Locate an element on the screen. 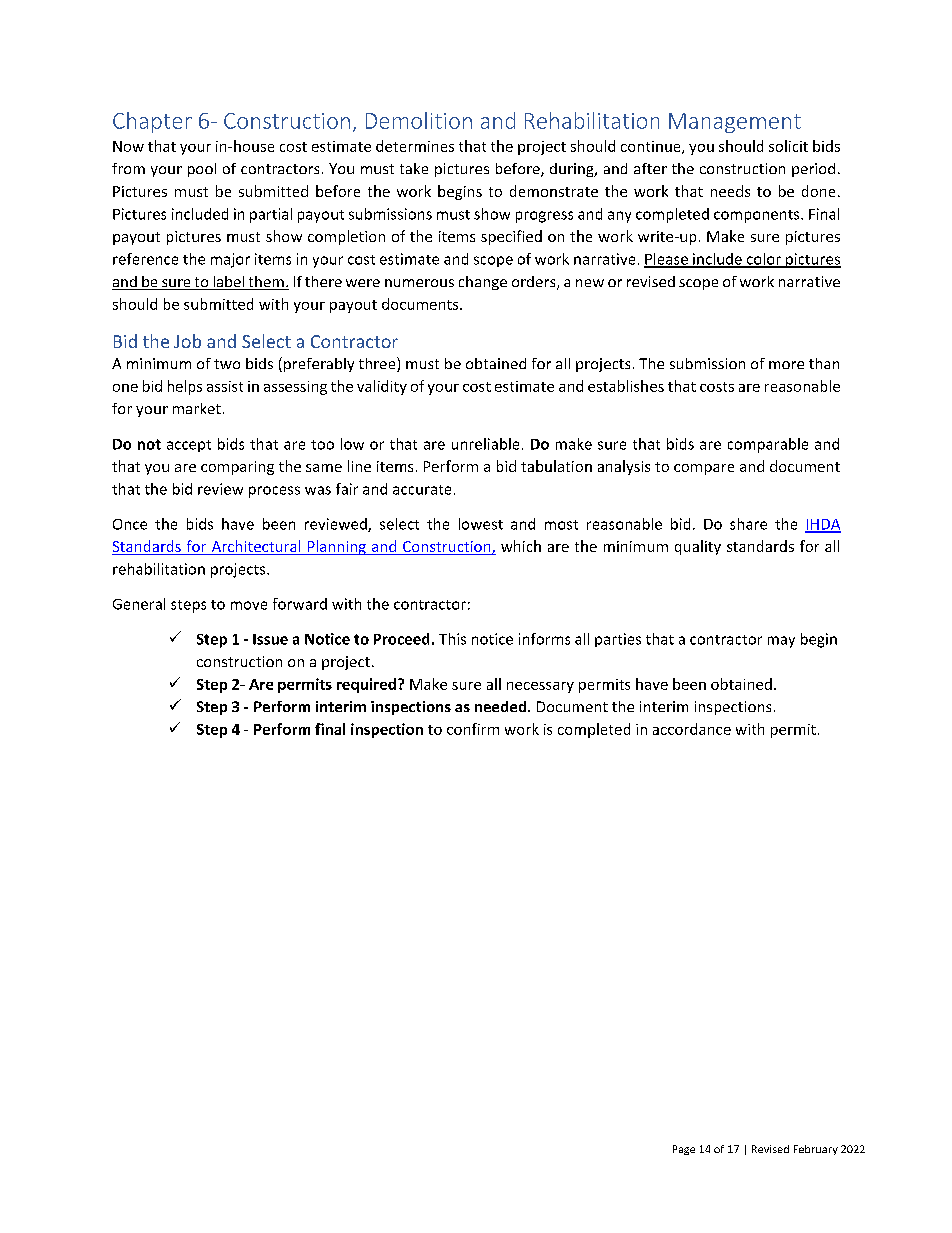 The height and width of the screenshot is (1233, 952). This is located at coordinates (452, 639).
